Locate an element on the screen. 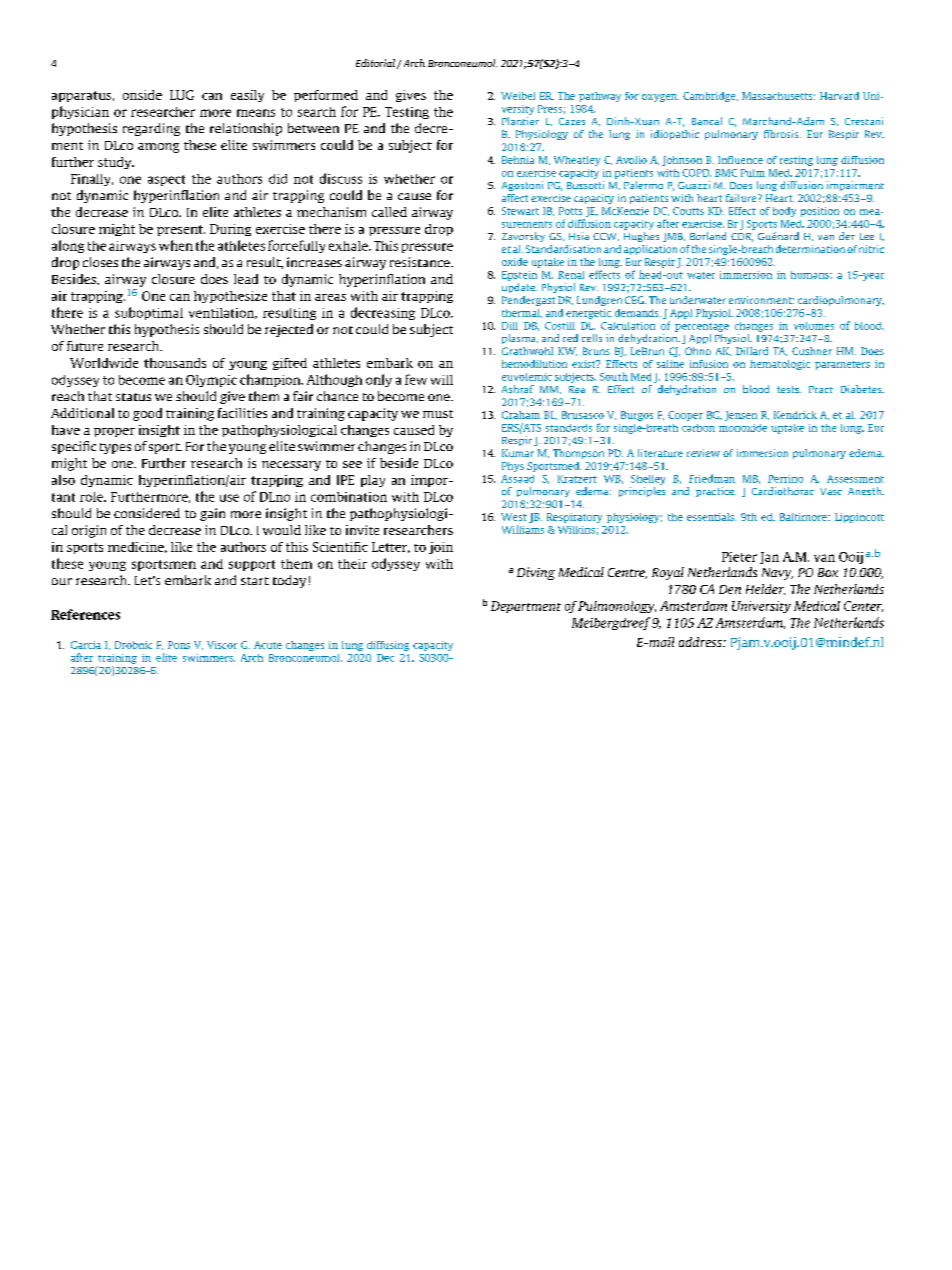  Pons is located at coordinates (179, 645).
